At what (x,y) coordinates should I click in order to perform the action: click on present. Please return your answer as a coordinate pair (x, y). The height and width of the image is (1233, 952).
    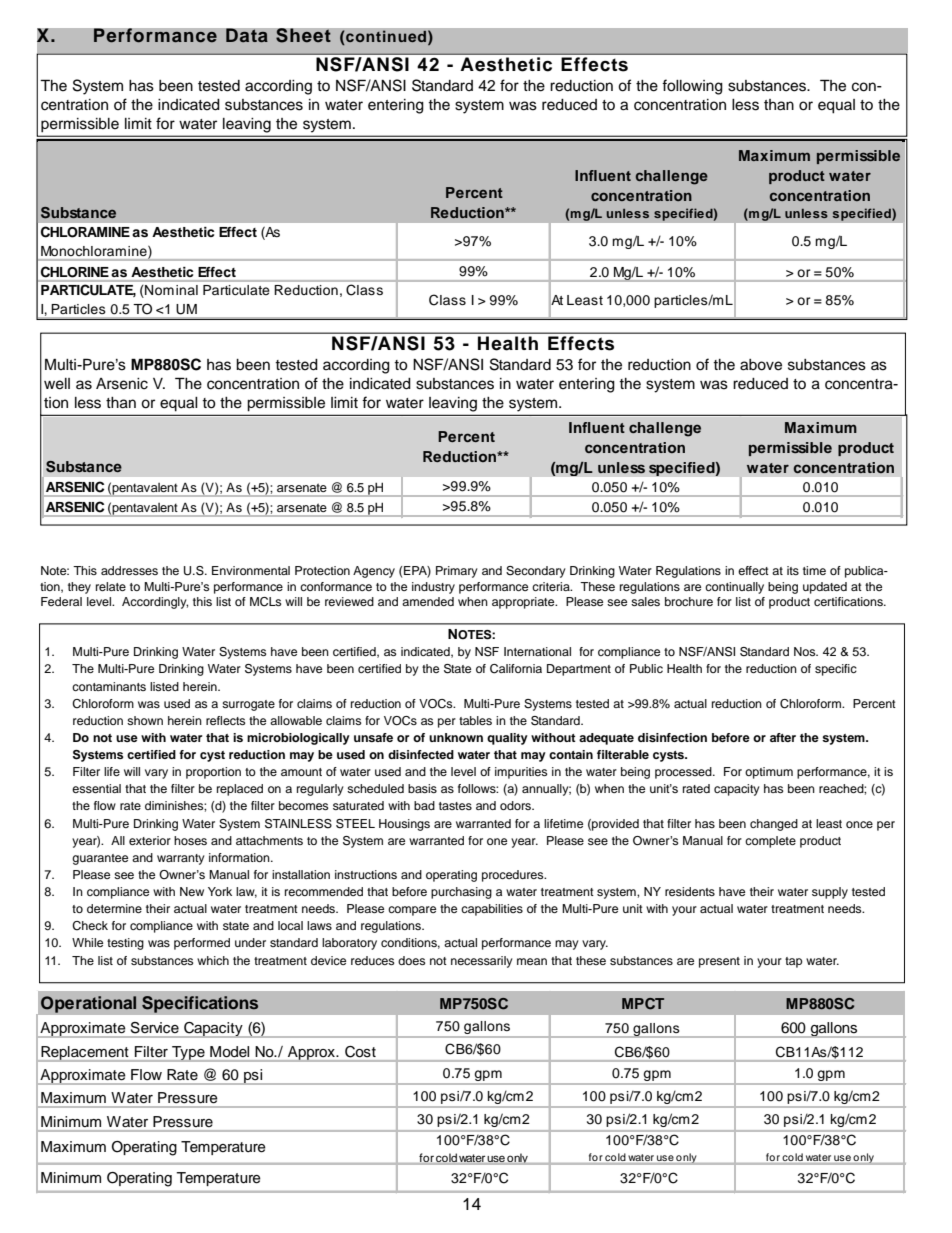
    Looking at the image, I should click on (719, 962).
